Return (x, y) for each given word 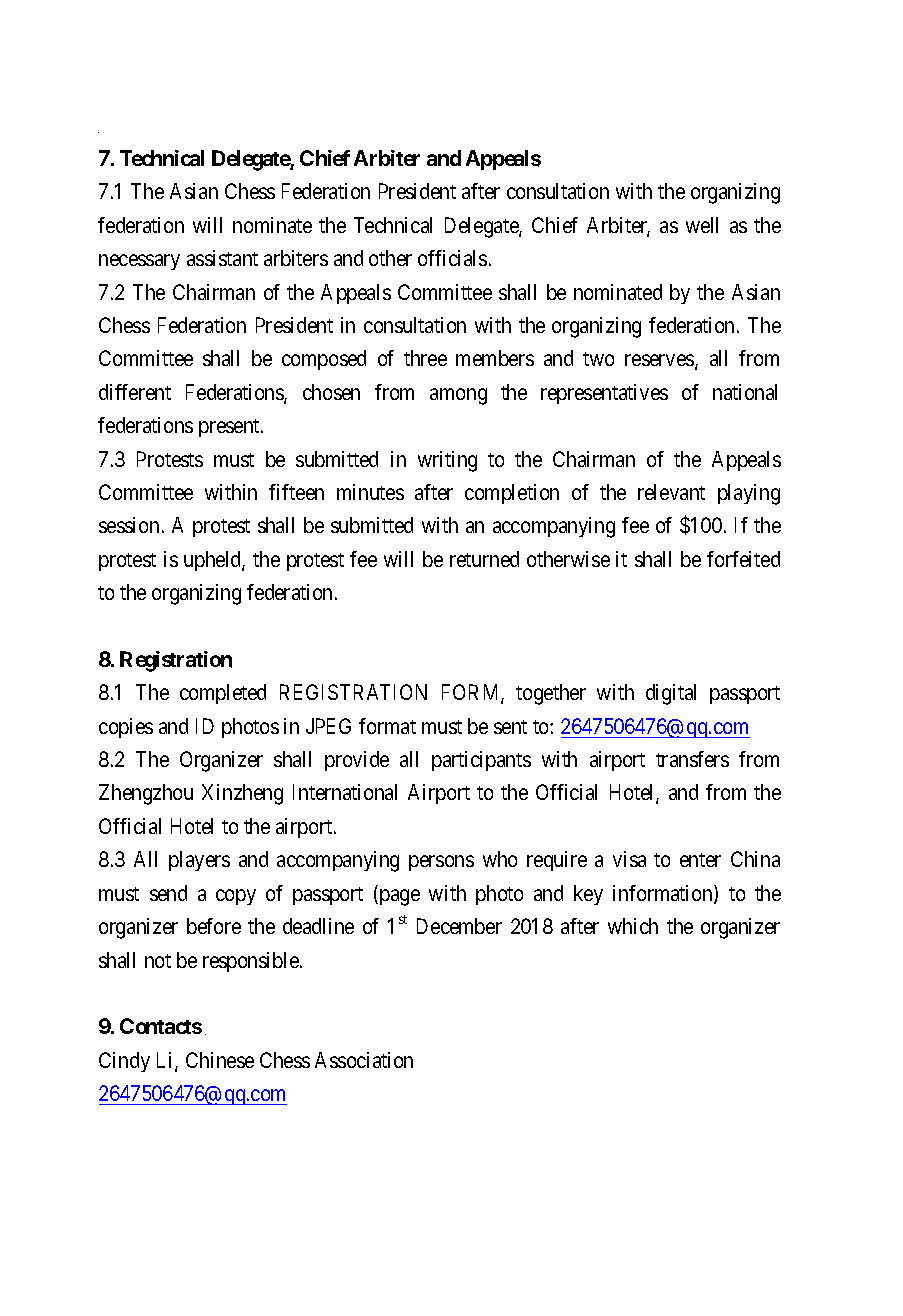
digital (671, 694)
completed (223, 694)
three (425, 358)
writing (447, 461)
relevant (671, 492)
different (135, 392)
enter (700, 860)
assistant (222, 258)
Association (364, 1060)
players (199, 861)
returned (484, 559)
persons (441, 863)
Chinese (220, 1060)
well (702, 225)
